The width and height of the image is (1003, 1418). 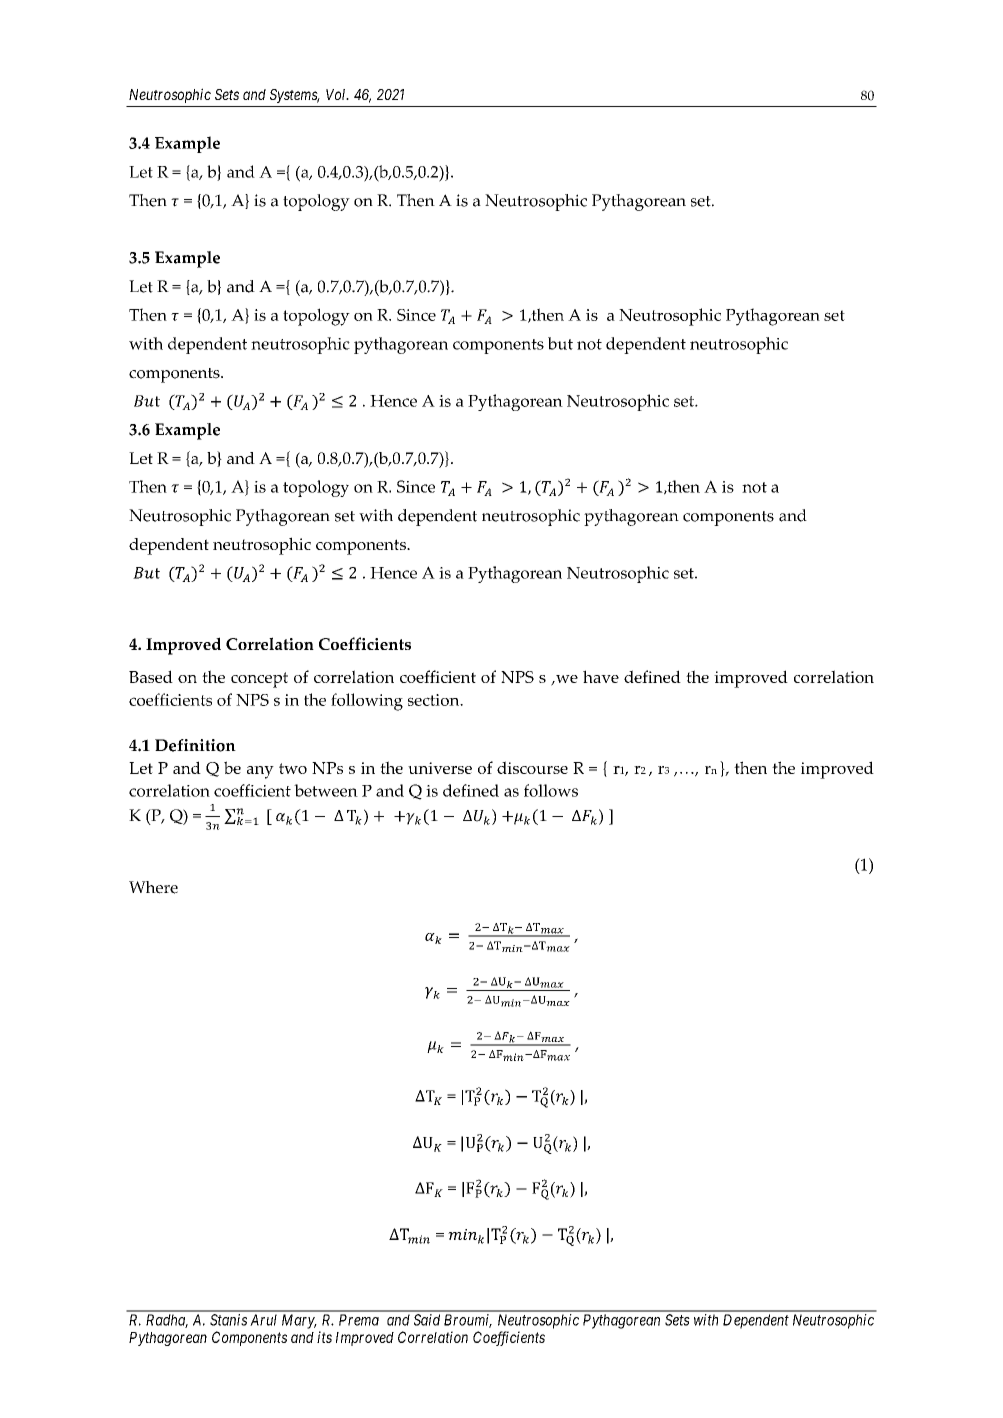 I want to click on section, so click(x=435, y=700).
